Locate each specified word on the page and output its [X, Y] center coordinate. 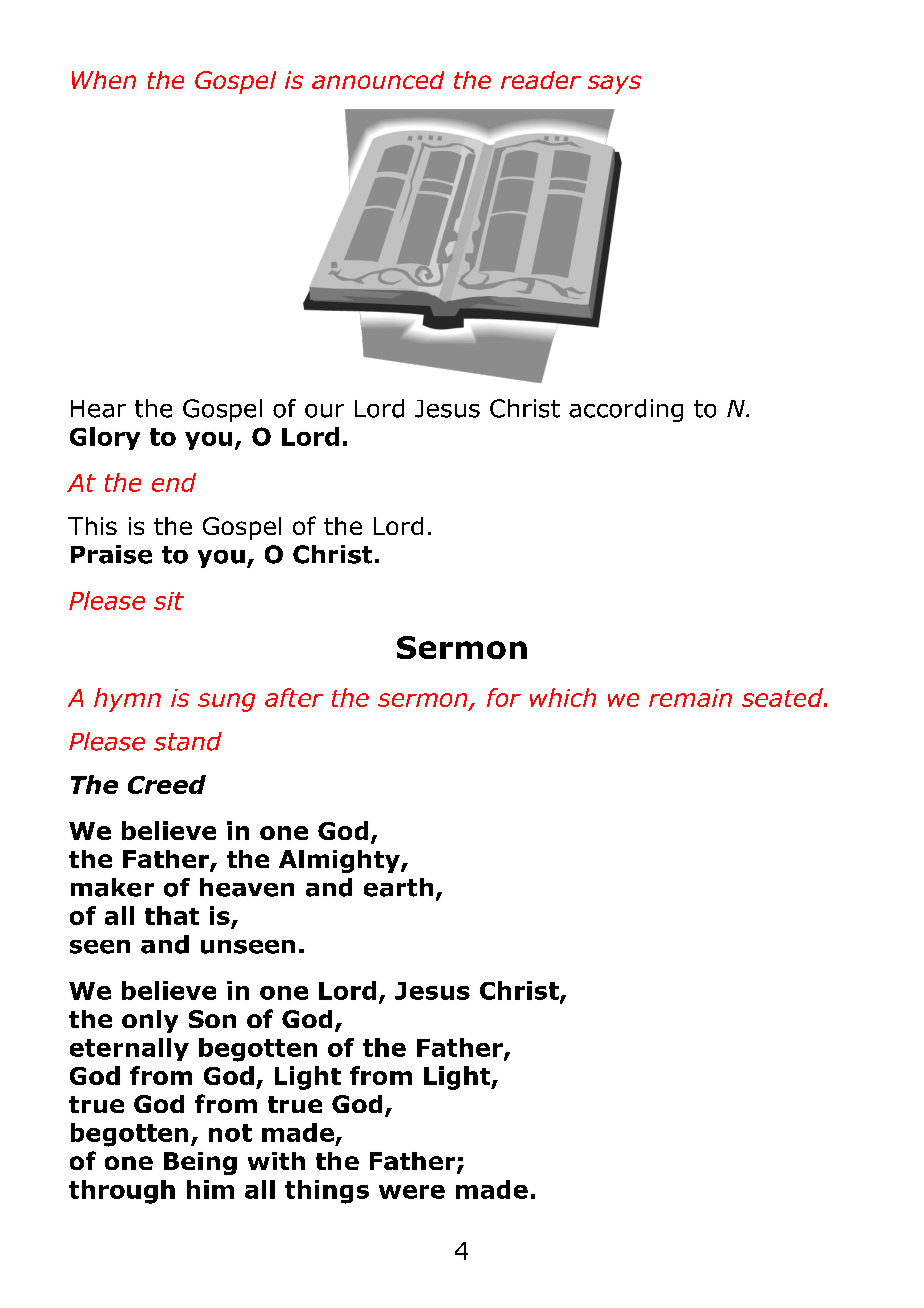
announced [378, 80]
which [563, 697]
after [294, 697]
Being [200, 1163]
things [327, 1192]
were [412, 1192]
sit [169, 601]
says [614, 84]
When [104, 80]
